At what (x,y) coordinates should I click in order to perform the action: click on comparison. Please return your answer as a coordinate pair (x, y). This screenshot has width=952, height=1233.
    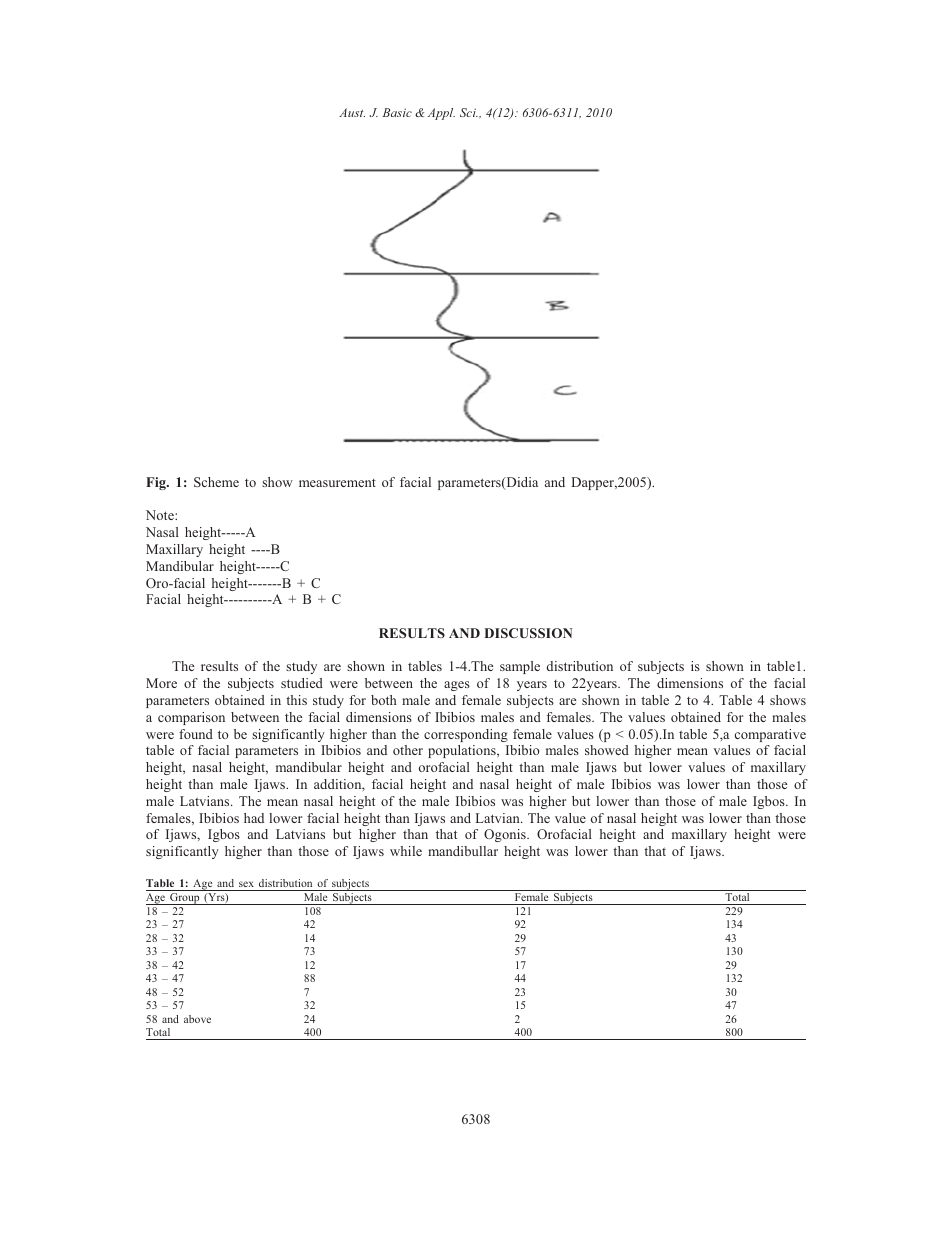
    Looking at the image, I should click on (191, 718).
